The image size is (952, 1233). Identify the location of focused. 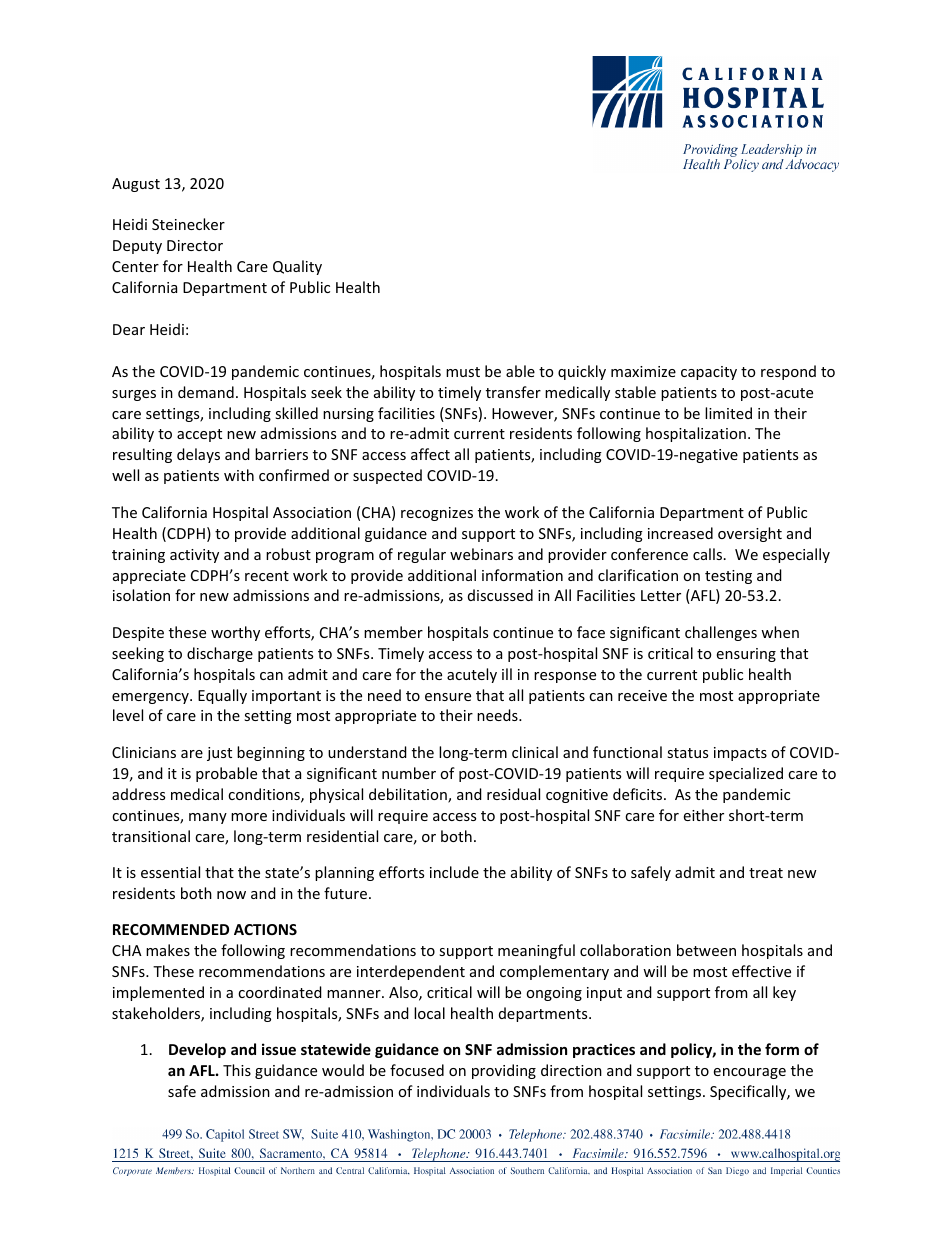
(417, 1070).
